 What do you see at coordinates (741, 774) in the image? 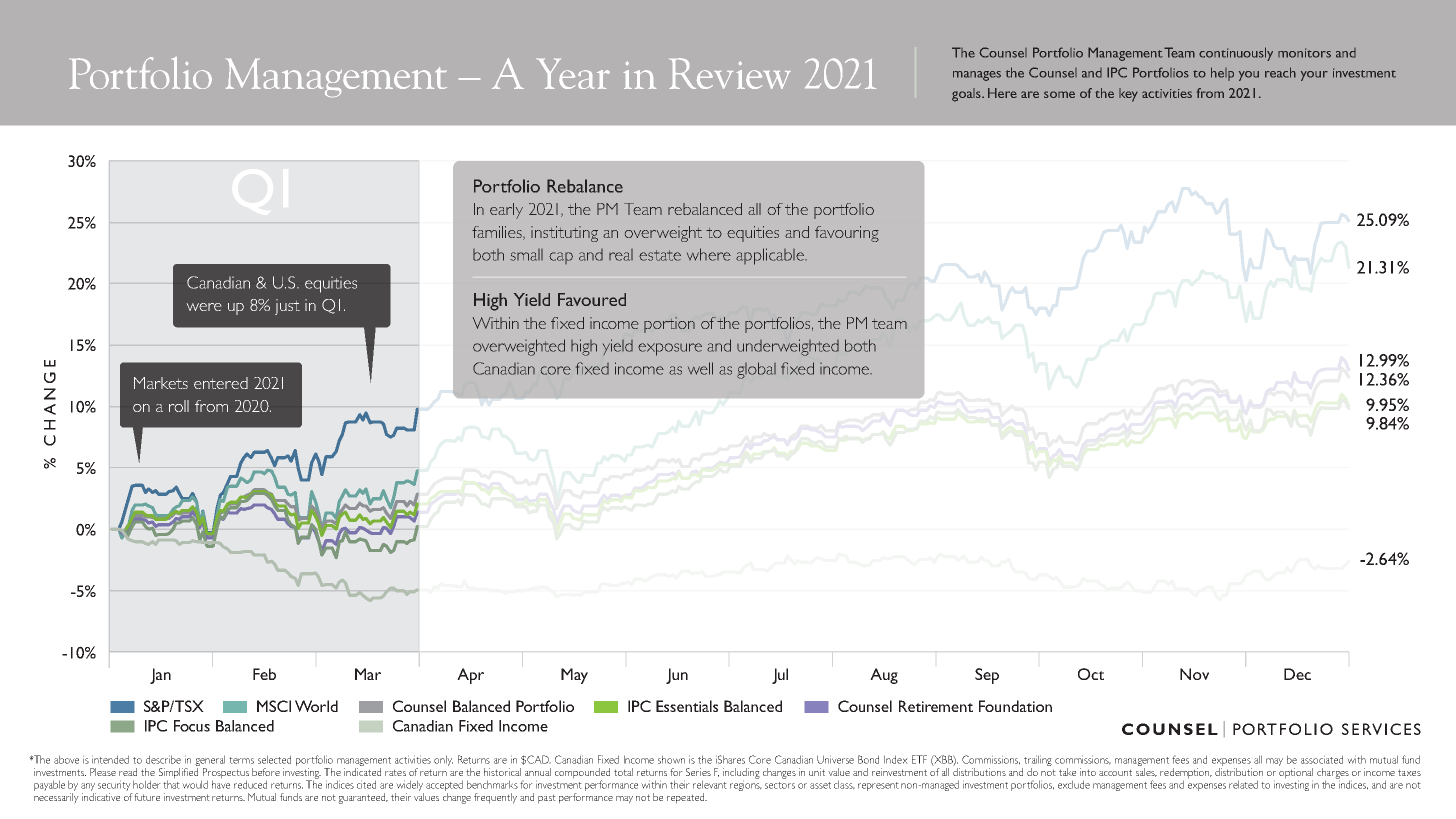
I see `including` at bounding box center [741, 774].
